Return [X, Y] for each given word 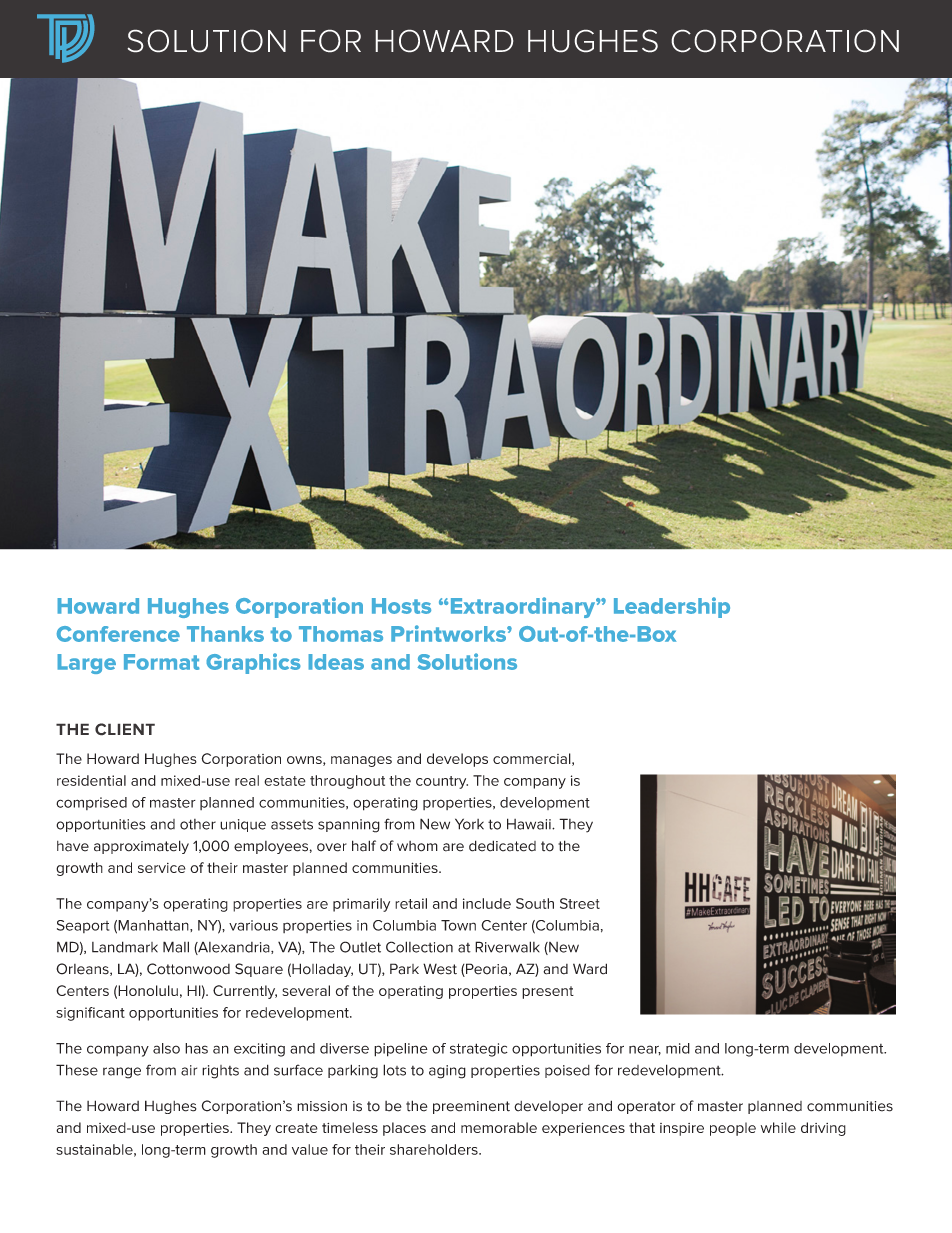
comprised [91, 803]
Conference [118, 634]
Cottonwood [188, 969]
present [548, 992]
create [296, 1128]
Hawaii [530, 824]
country [442, 782]
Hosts [401, 606]
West [440, 969]
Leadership [672, 607]
